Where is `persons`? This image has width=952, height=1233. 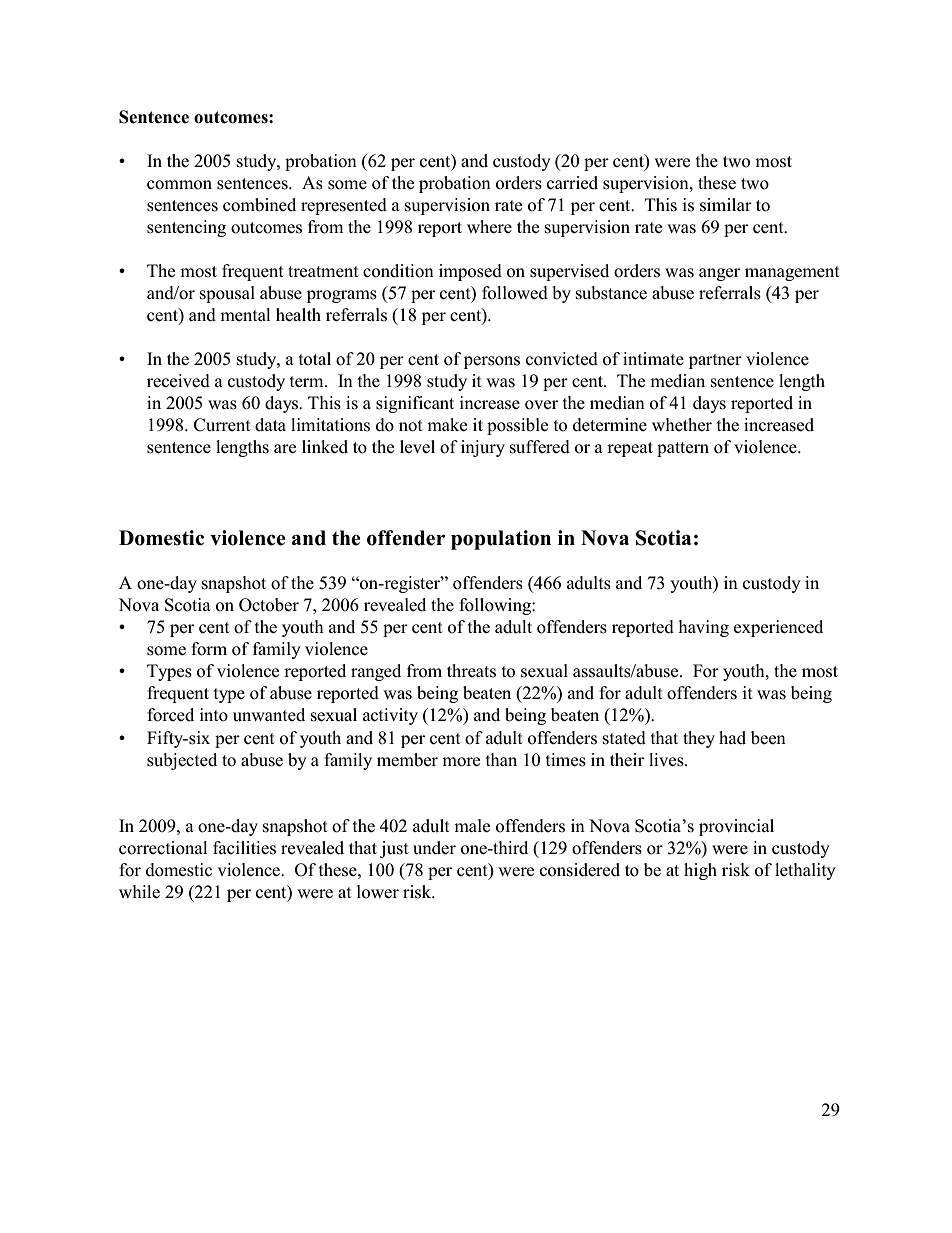
persons is located at coordinates (492, 362).
